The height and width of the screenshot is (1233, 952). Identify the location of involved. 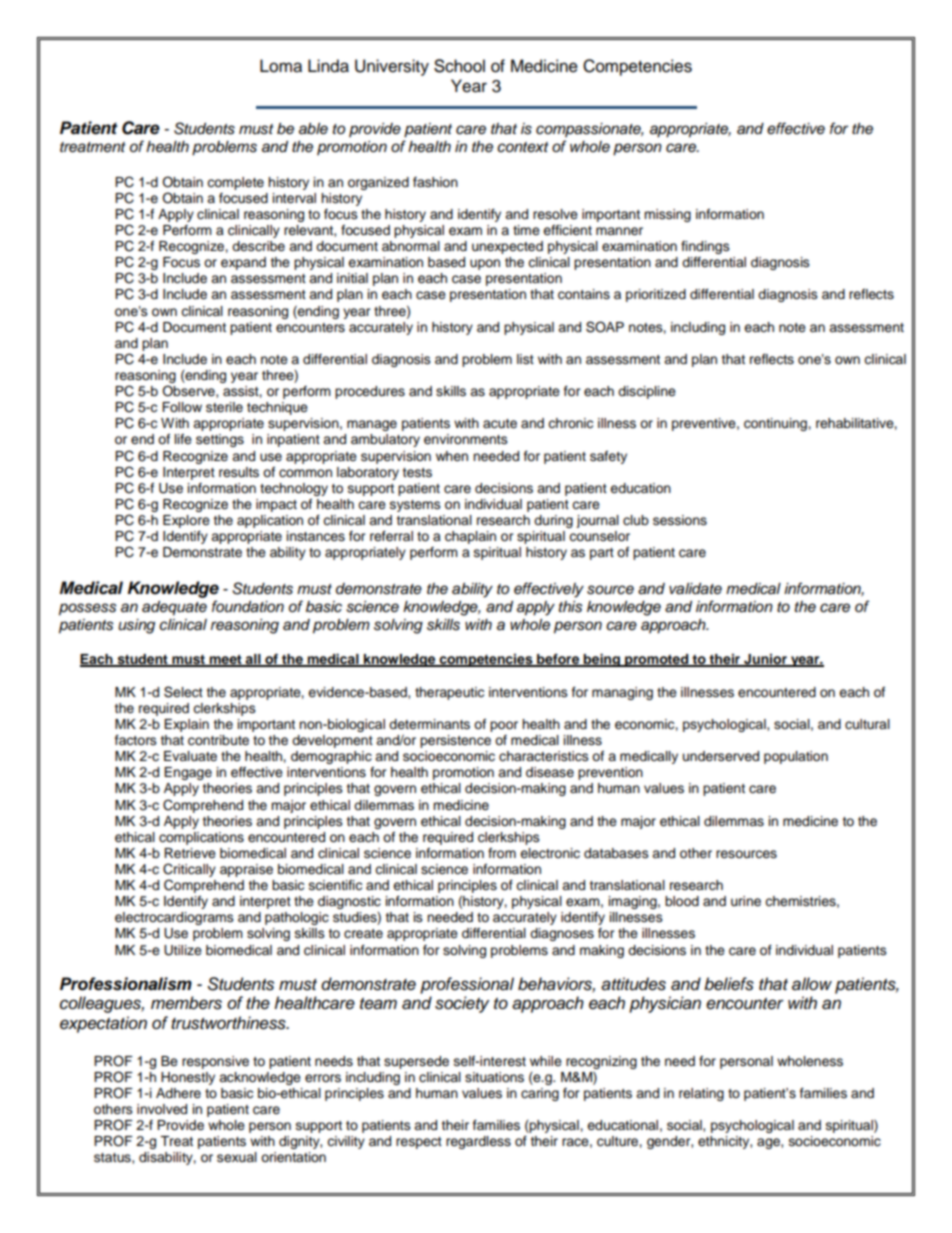
(162, 1109).
